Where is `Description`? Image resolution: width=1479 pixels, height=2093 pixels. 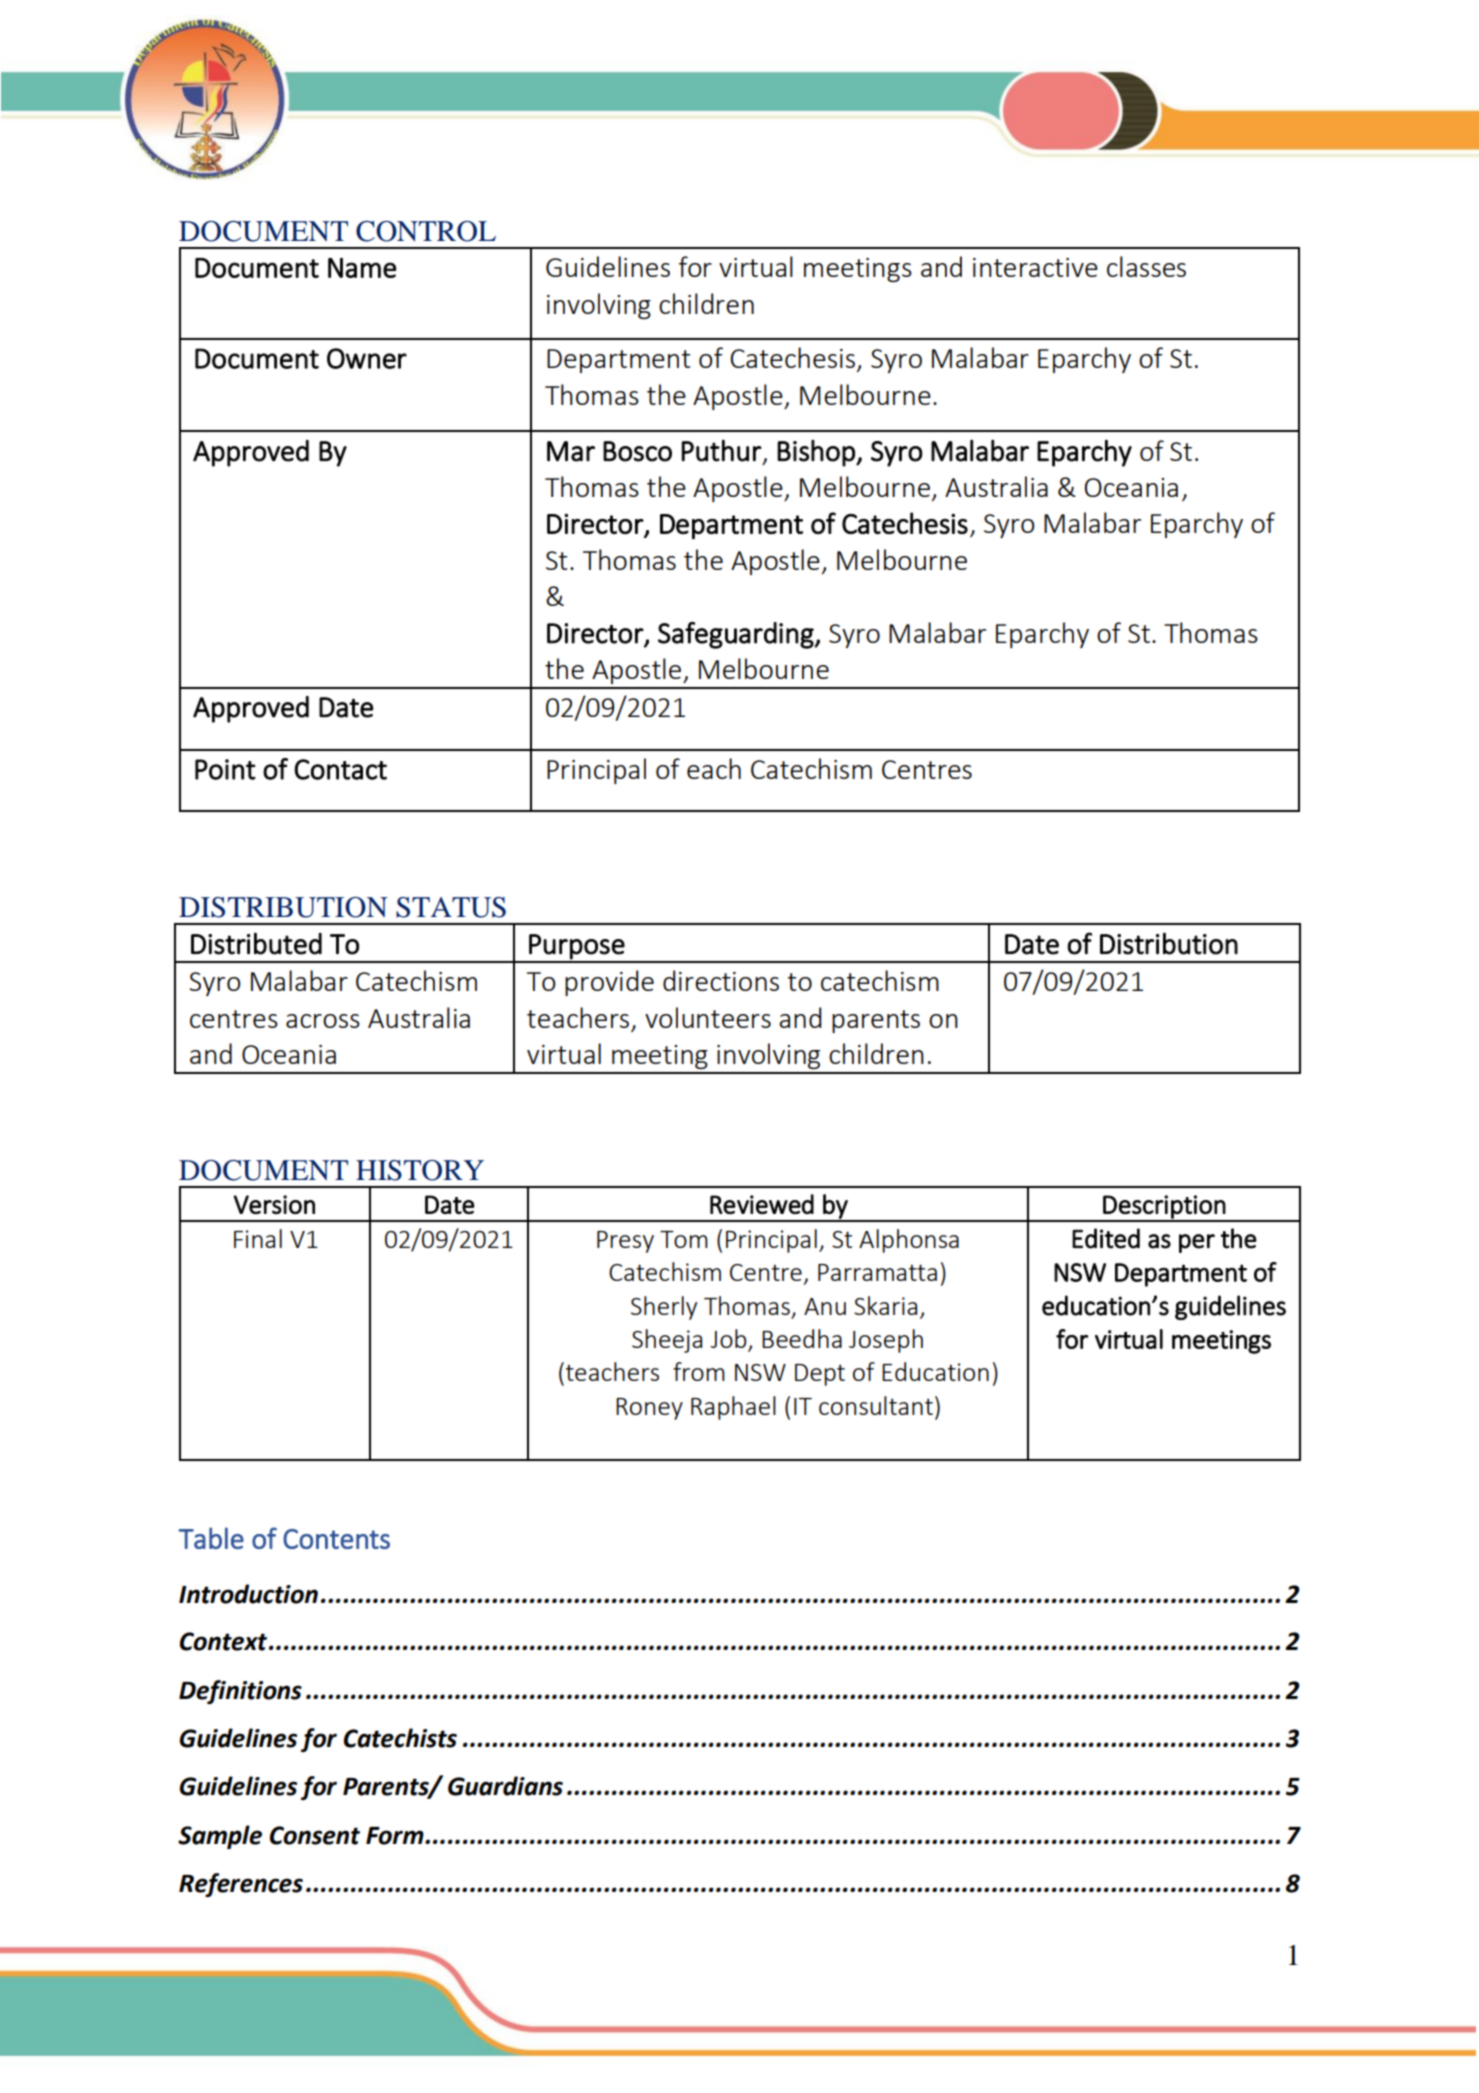 Description is located at coordinates (1164, 1208).
